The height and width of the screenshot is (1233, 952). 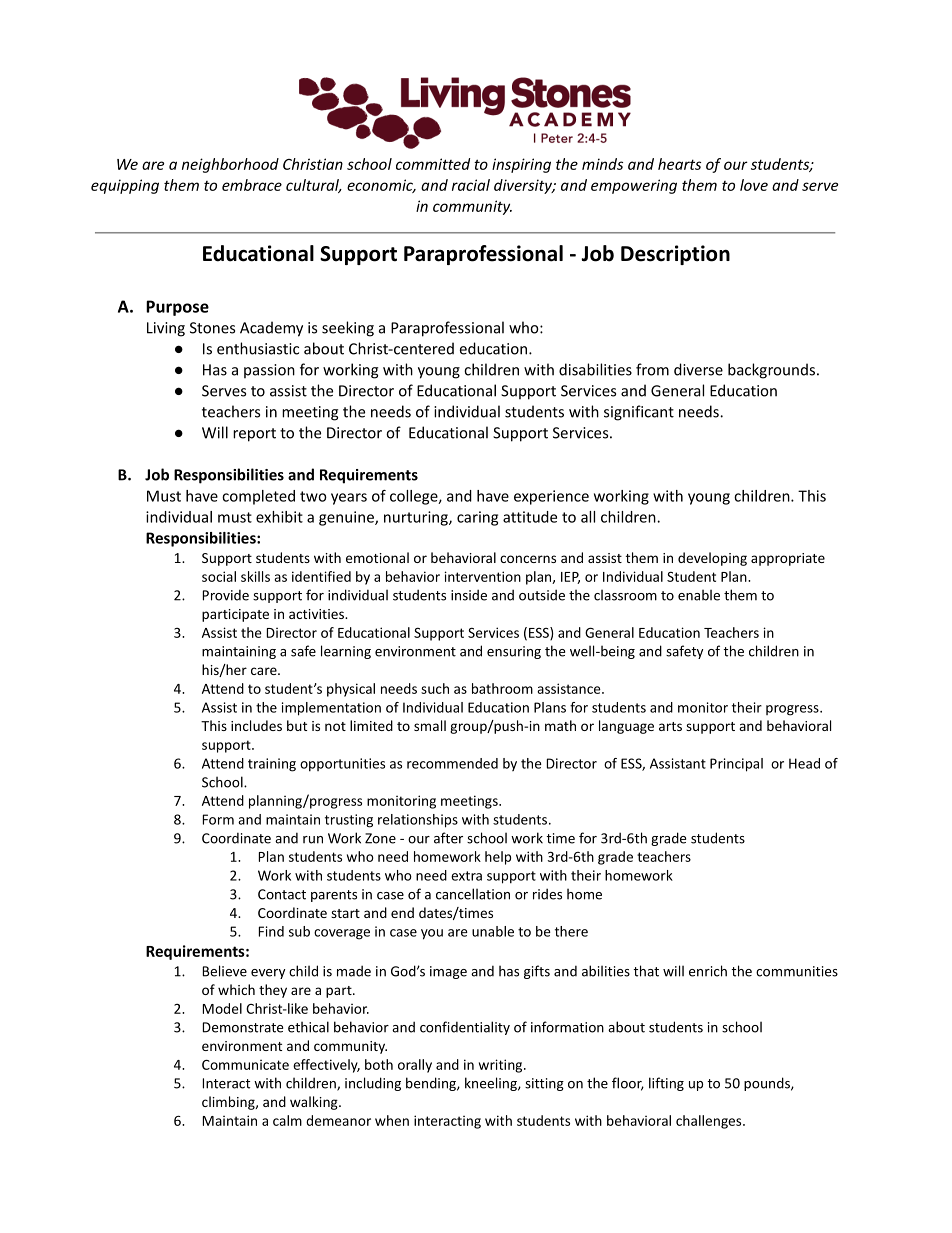 I want to click on racial, so click(x=471, y=185).
